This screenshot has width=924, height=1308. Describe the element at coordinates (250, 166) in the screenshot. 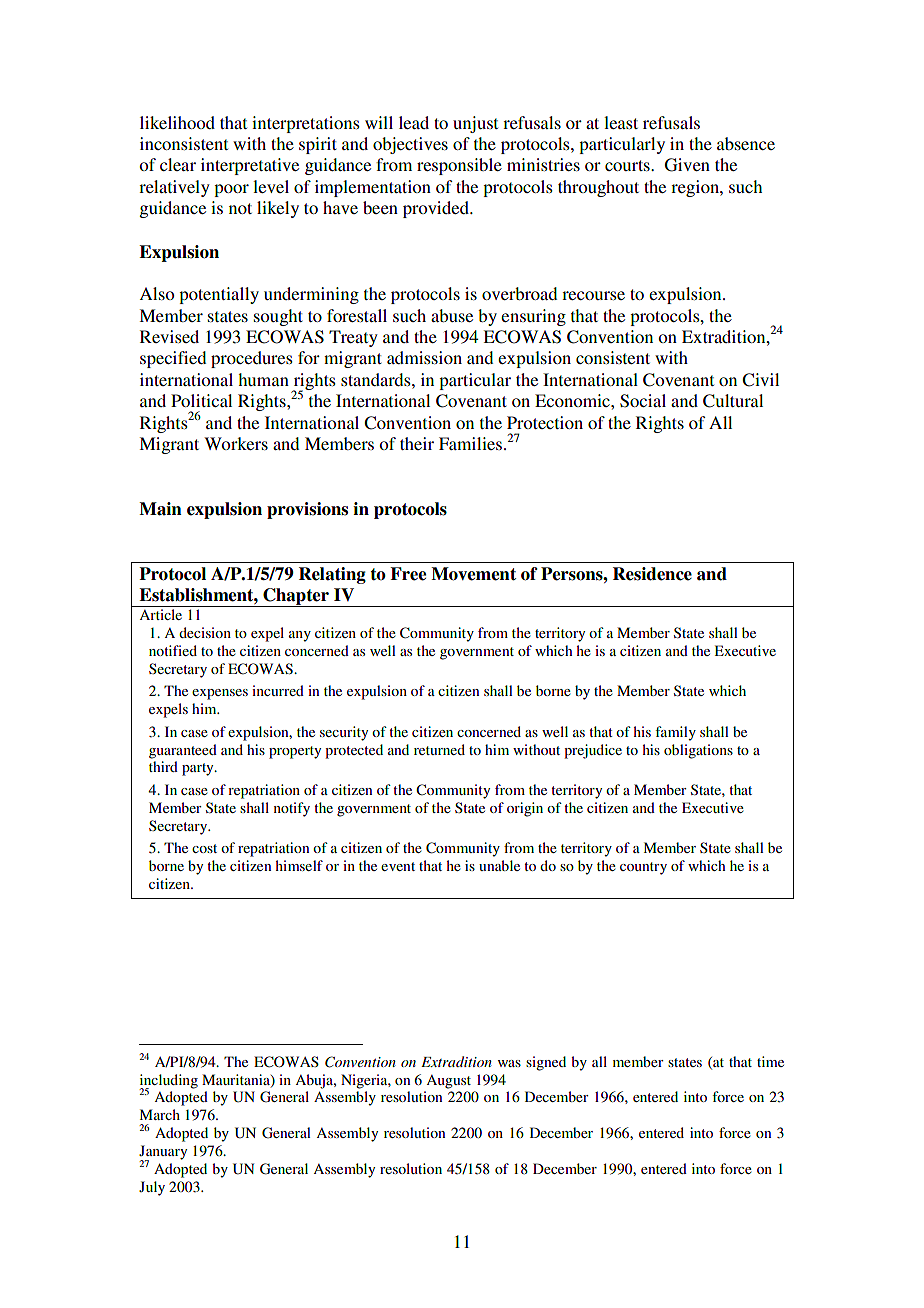

I see `interpretative` at that location.
